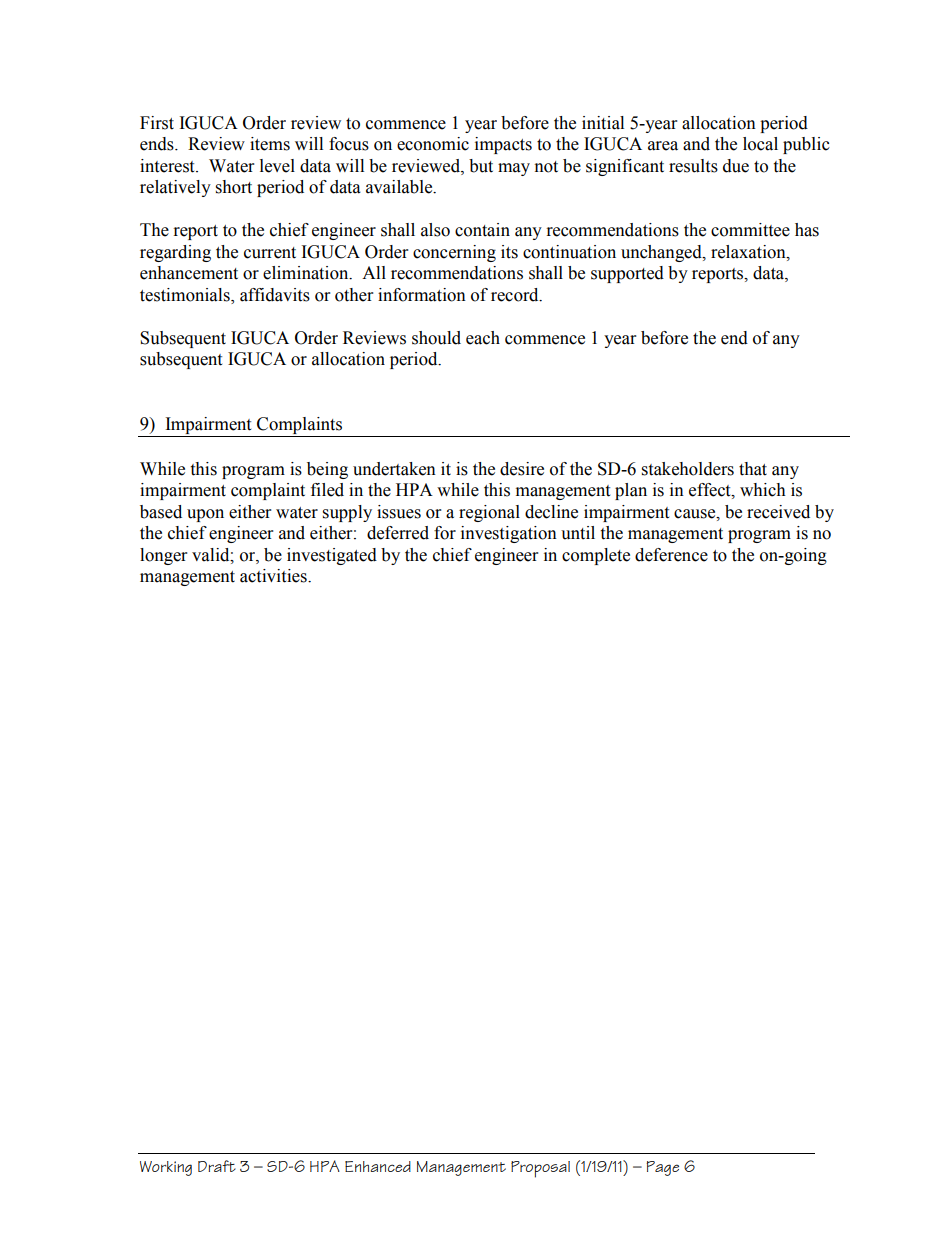  What do you see at coordinates (753, 469) in the document?
I see `that` at bounding box center [753, 469].
